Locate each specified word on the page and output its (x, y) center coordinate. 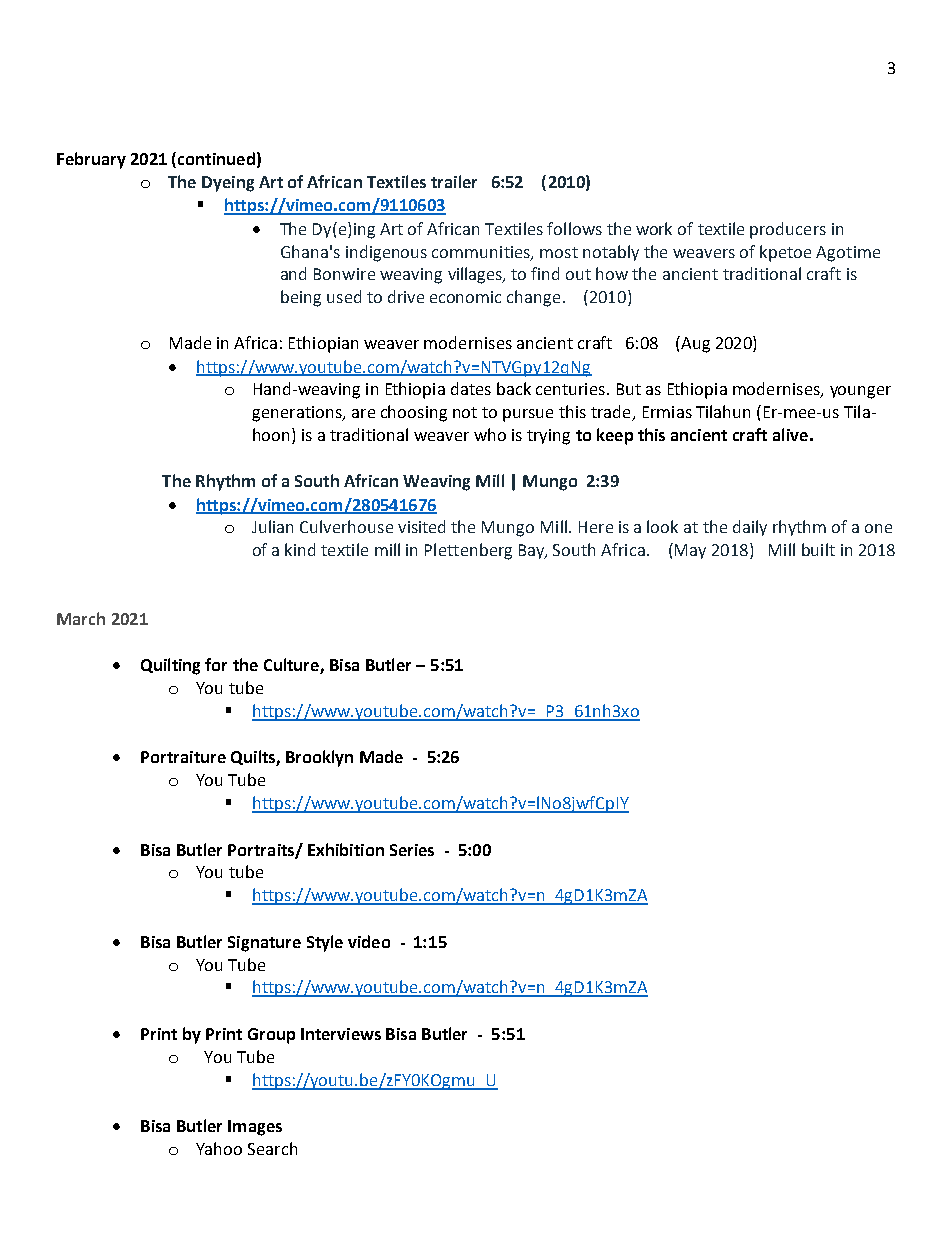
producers (788, 230)
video (369, 941)
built (818, 549)
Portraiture (183, 757)
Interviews (341, 1034)
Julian (272, 526)
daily (750, 528)
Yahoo (219, 1148)
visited (421, 526)
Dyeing (228, 184)
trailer (454, 181)
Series (412, 850)
